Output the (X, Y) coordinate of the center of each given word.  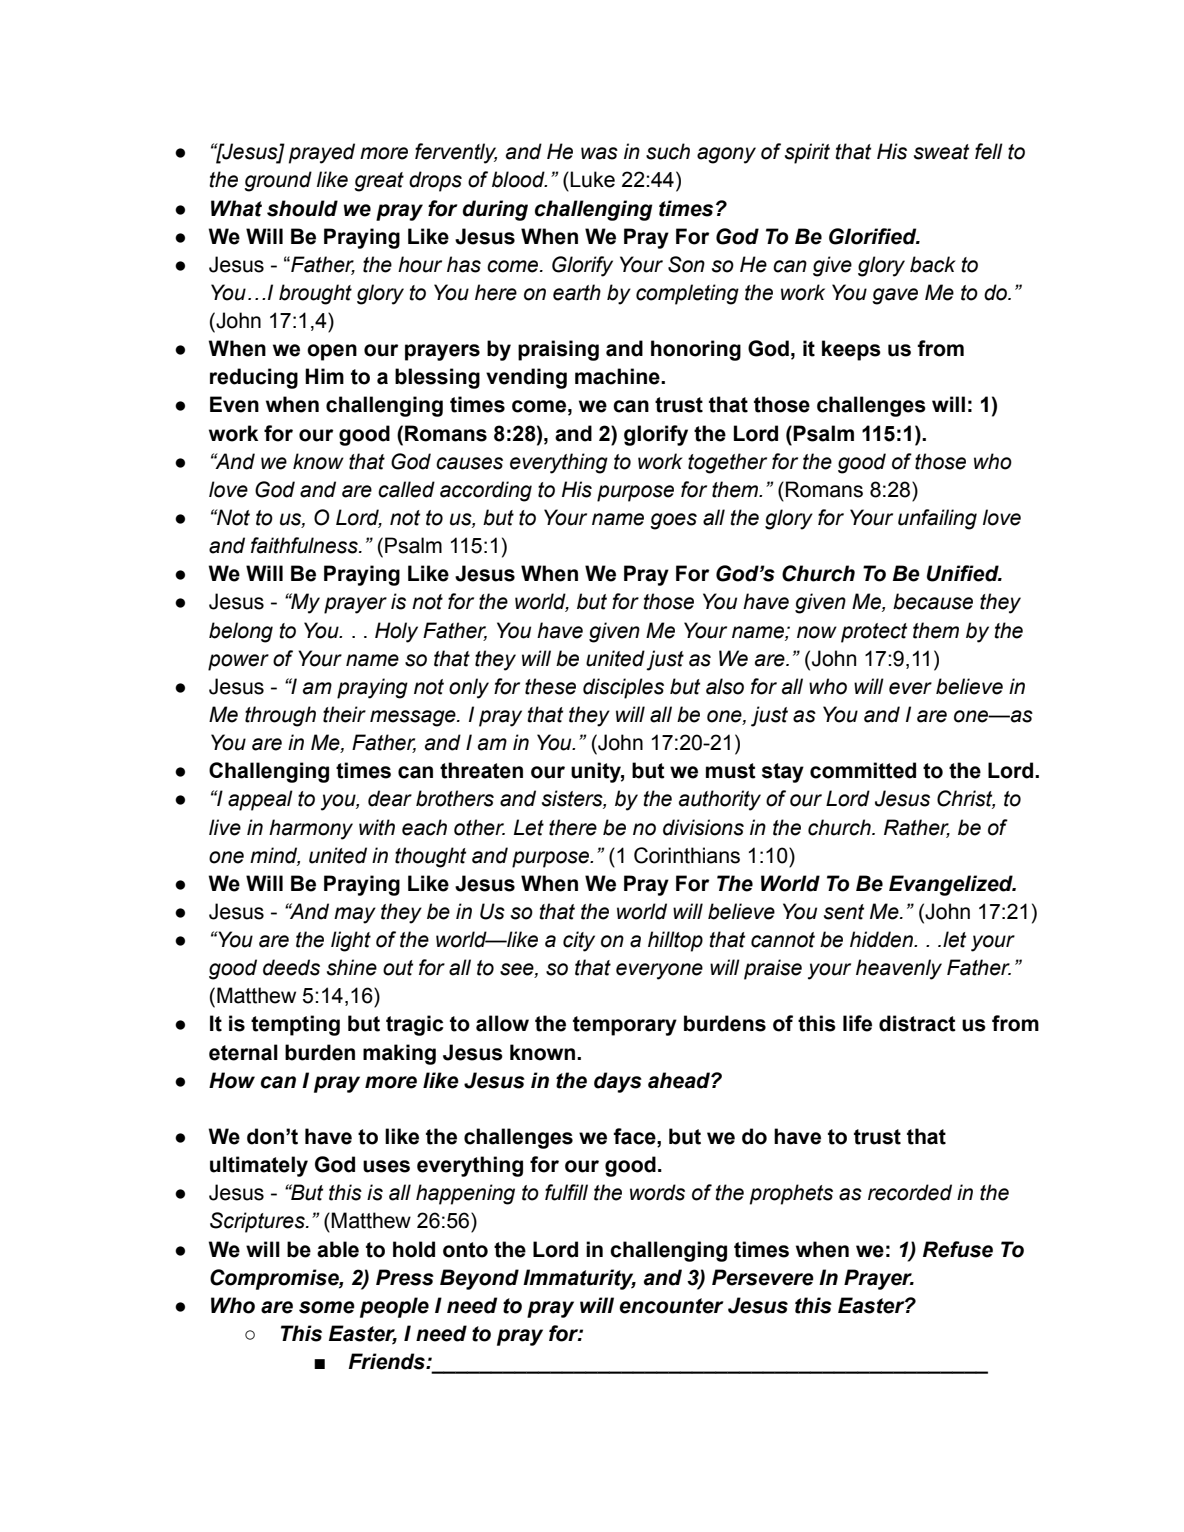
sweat (941, 152)
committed (863, 770)
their (344, 714)
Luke (592, 179)
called (406, 489)
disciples (623, 688)
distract (917, 1023)
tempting (295, 1025)
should (302, 208)
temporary (625, 1026)
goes (673, 521)
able (338, 1249)
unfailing (937, 519)
